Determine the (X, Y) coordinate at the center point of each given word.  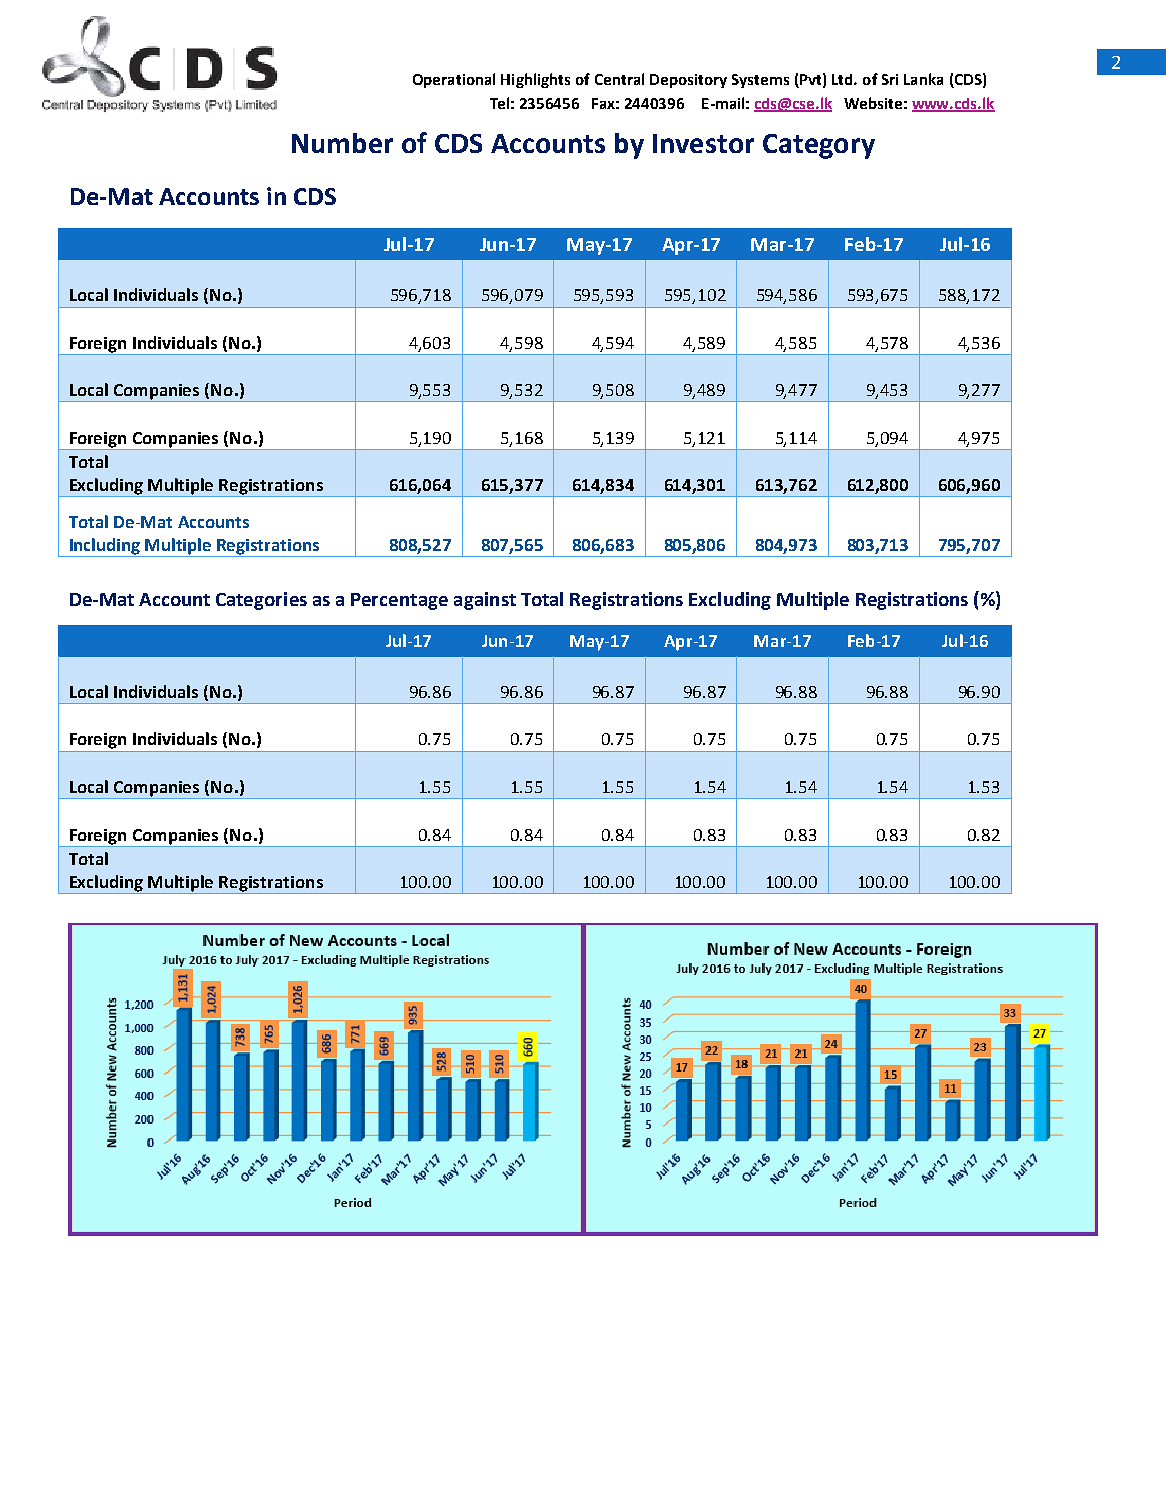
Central (619, 79)
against (485, 601)
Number (342, 143)
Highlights (535, 80)
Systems (760, 81)
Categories (261, 601)
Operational (454, 80)
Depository (688, 81)
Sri (890, 79)
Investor (703, 143)
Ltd (843, 79)
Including (105, 547)
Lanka (923, 79)
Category (819, 146)
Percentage (399, 601)
